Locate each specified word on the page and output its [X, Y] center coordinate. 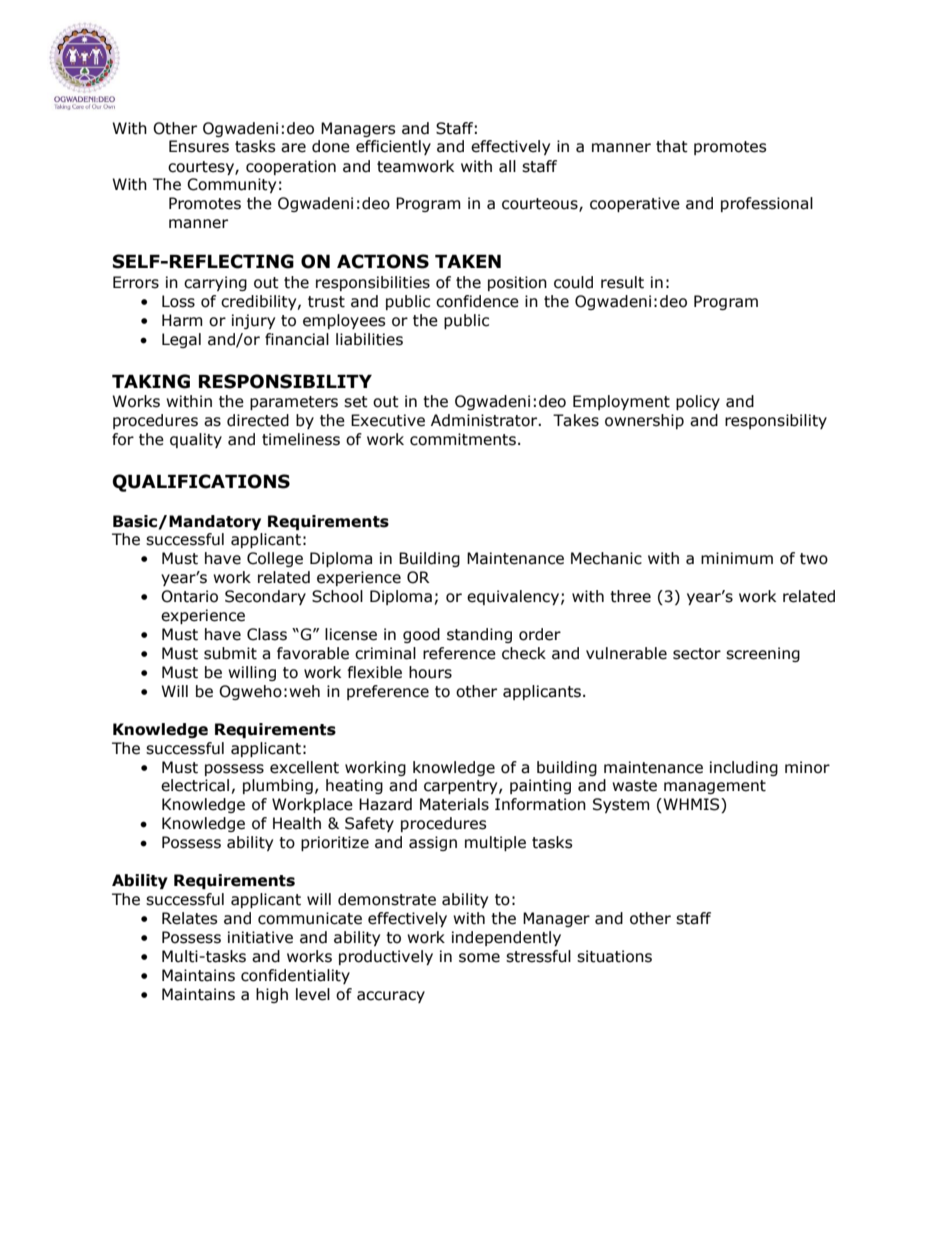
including [744, 768]
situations [614, 956]
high [272, 995]
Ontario [189, 596]
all [507, 166]
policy [698, 402]
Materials [454, 804]
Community [231, 185]
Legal [181, 340]
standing [479, 635]
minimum [737, 558]
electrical [195, 785]
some [479, 958]
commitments [463, 439]
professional [767, 204]
